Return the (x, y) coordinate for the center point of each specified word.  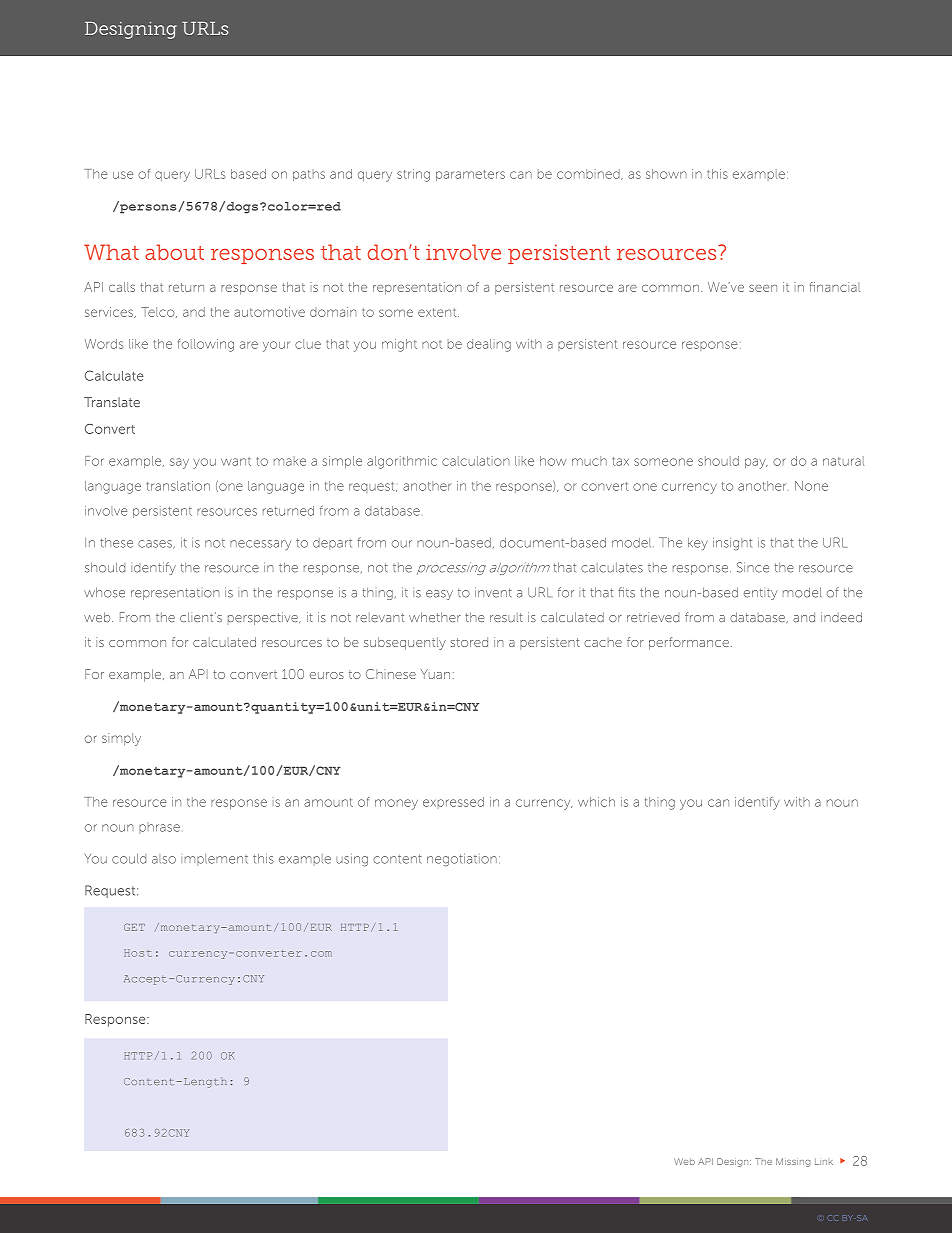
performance (689, 643)
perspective (264, 618)
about (174, 252)
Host (138, 953)
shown (666, 174)
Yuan (435, 674)
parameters (470, 175)
